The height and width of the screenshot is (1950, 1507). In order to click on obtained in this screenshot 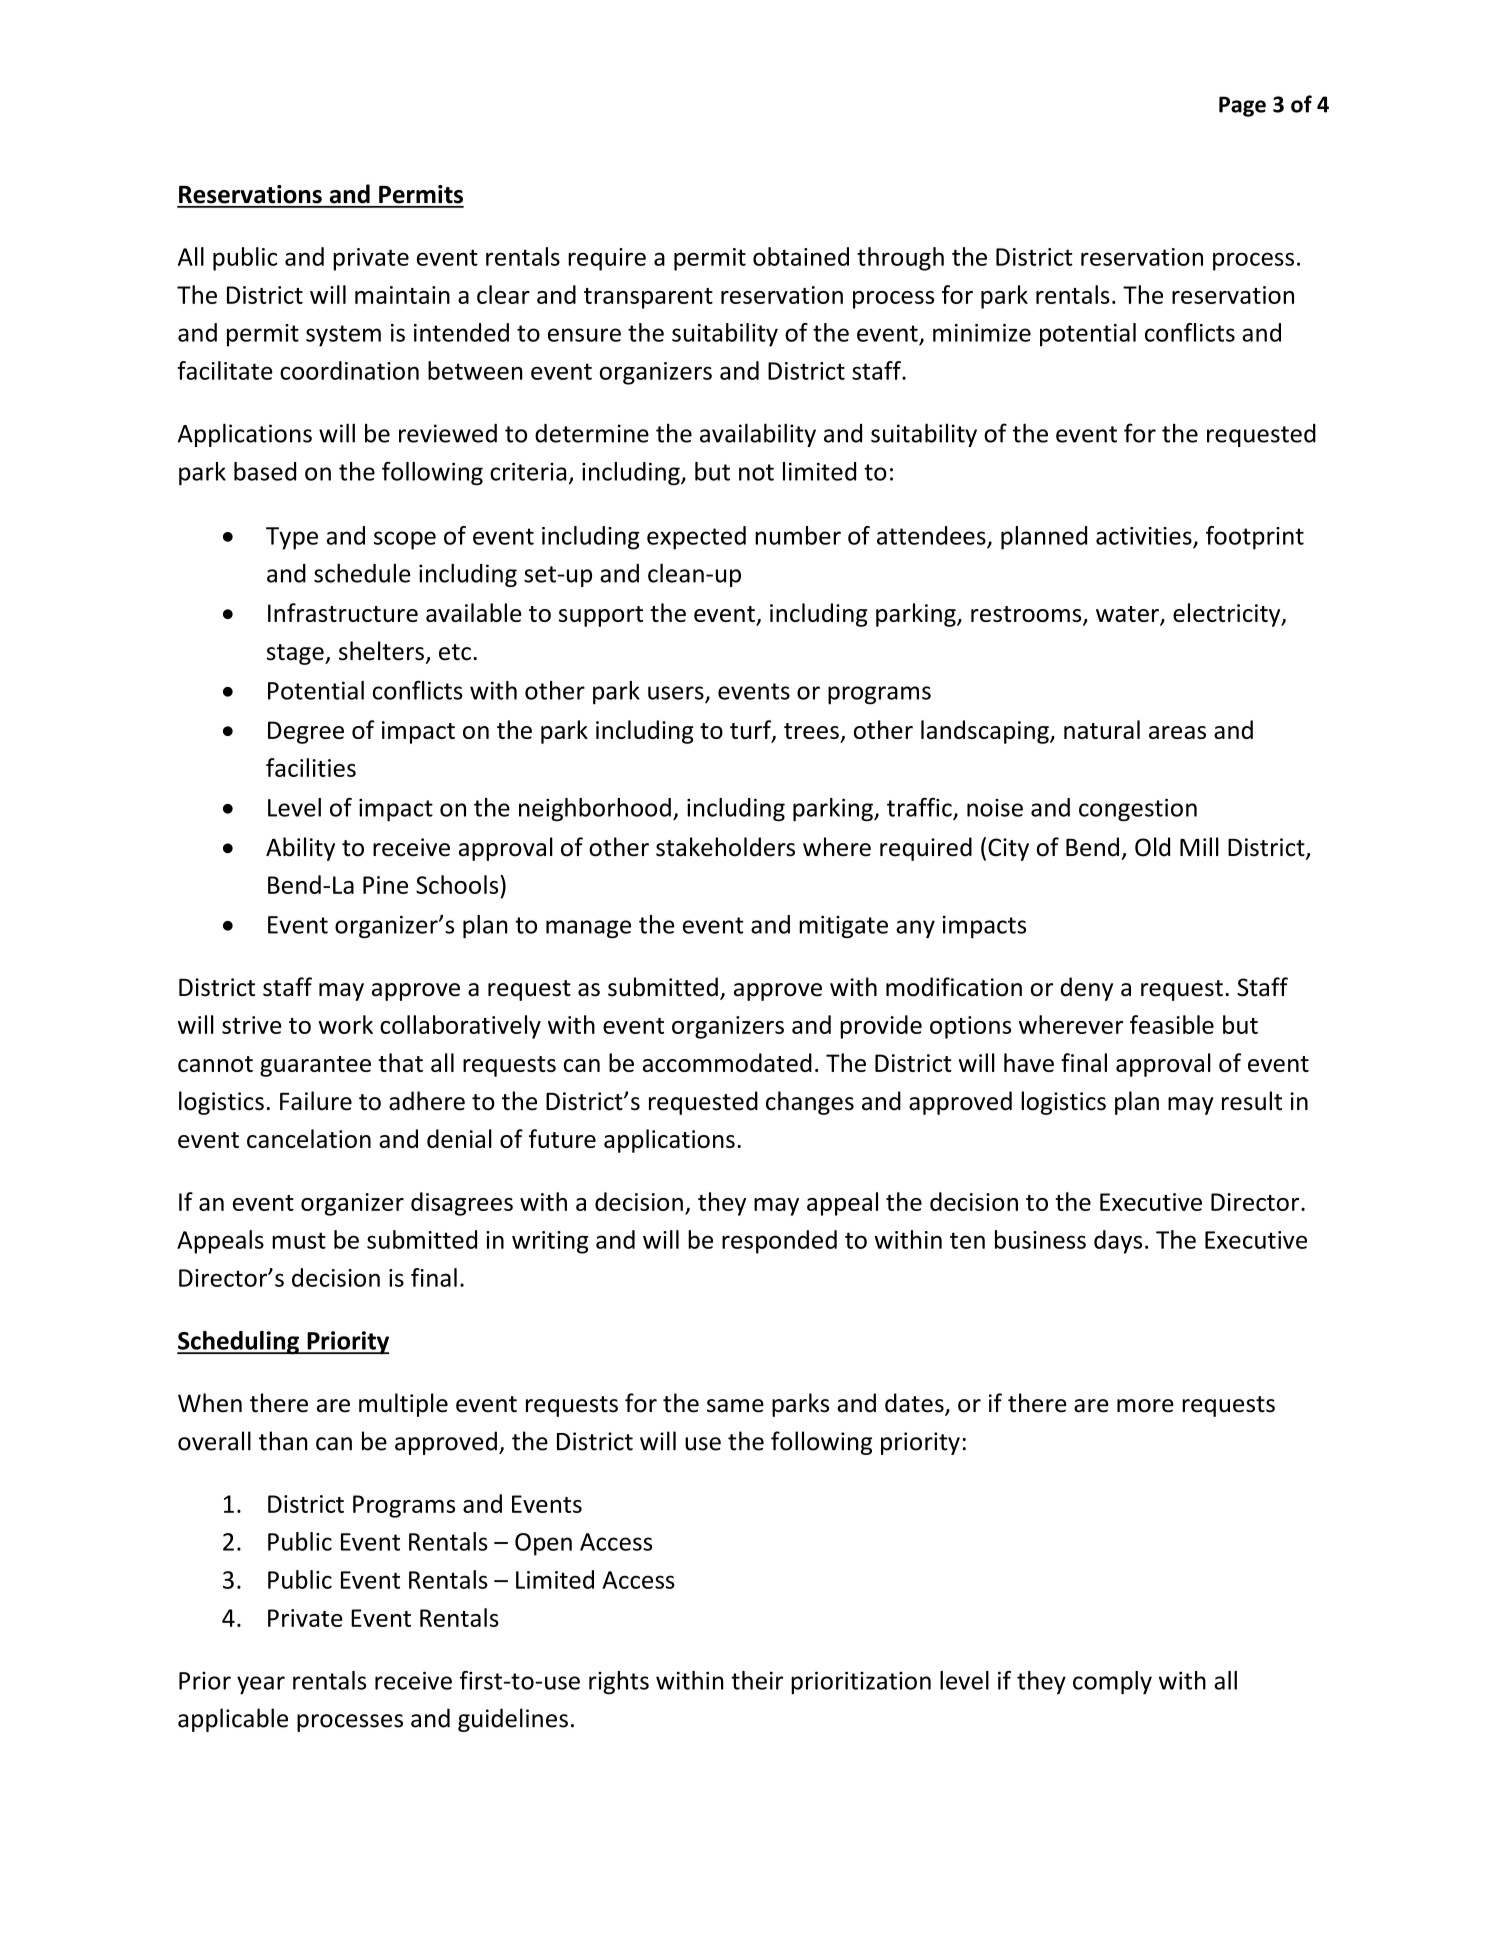, I will do `click(801, 256)`.
